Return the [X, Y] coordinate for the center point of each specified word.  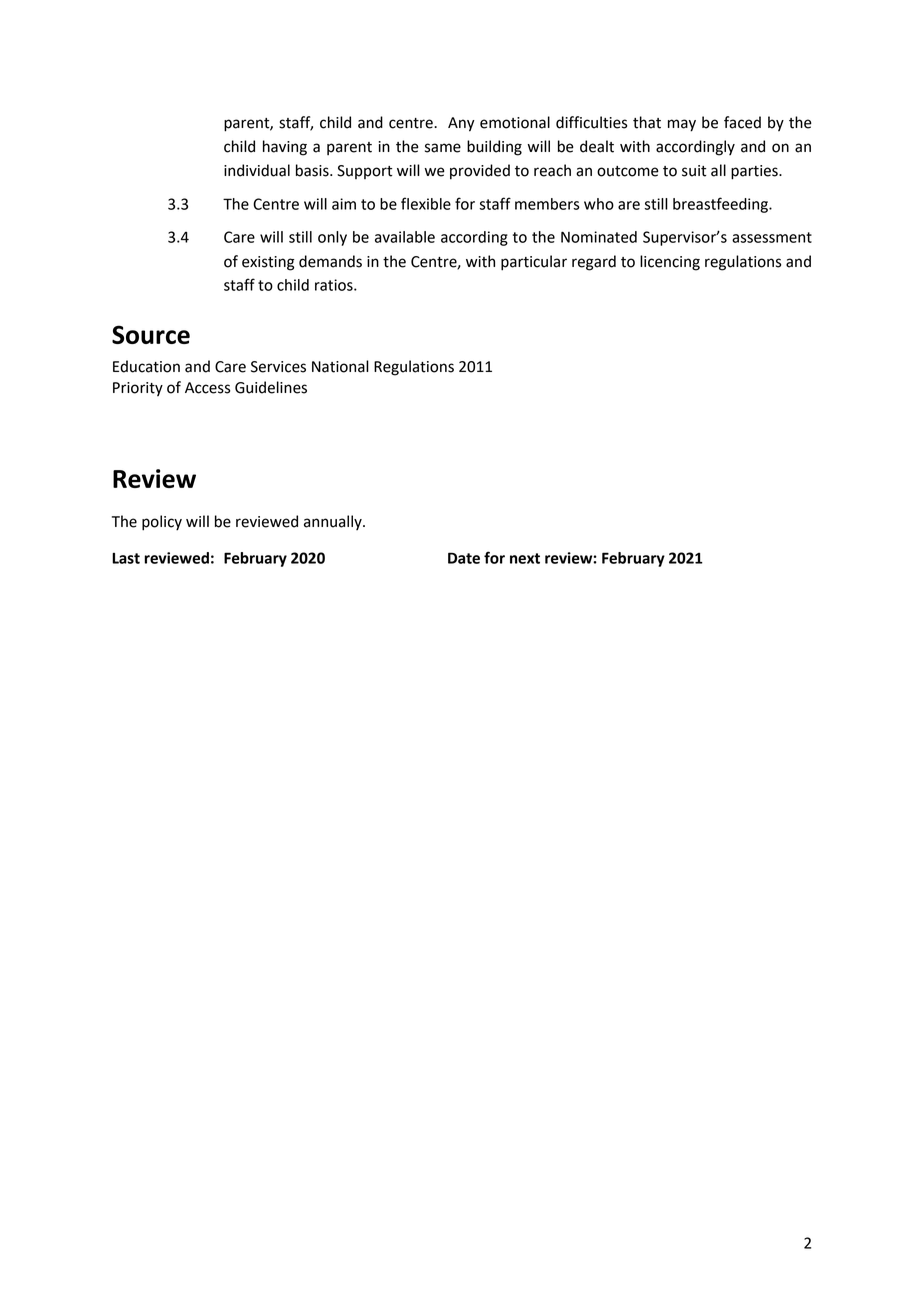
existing [268, 263]
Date [464, 558]
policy [162, 523]
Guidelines [271, 387]
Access [207, 388]
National [340, 366]
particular [534, 263]
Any [461, 124]
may [682, 125]
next [525, 558]
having [285, 148]
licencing [670, 263]
